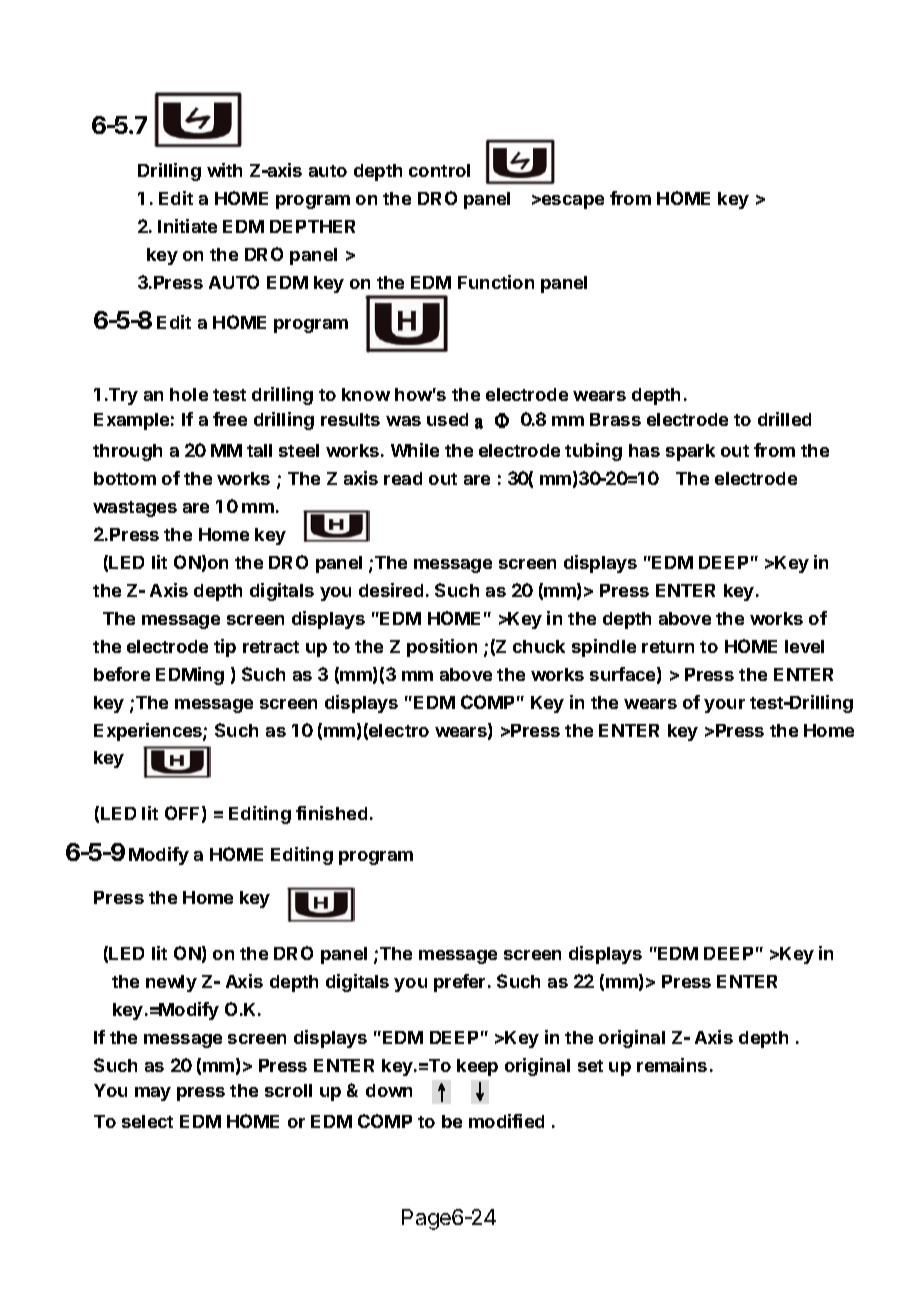 The height and width of the screenshot is (1308, 924). I want to click on control, so click(439, 170).
